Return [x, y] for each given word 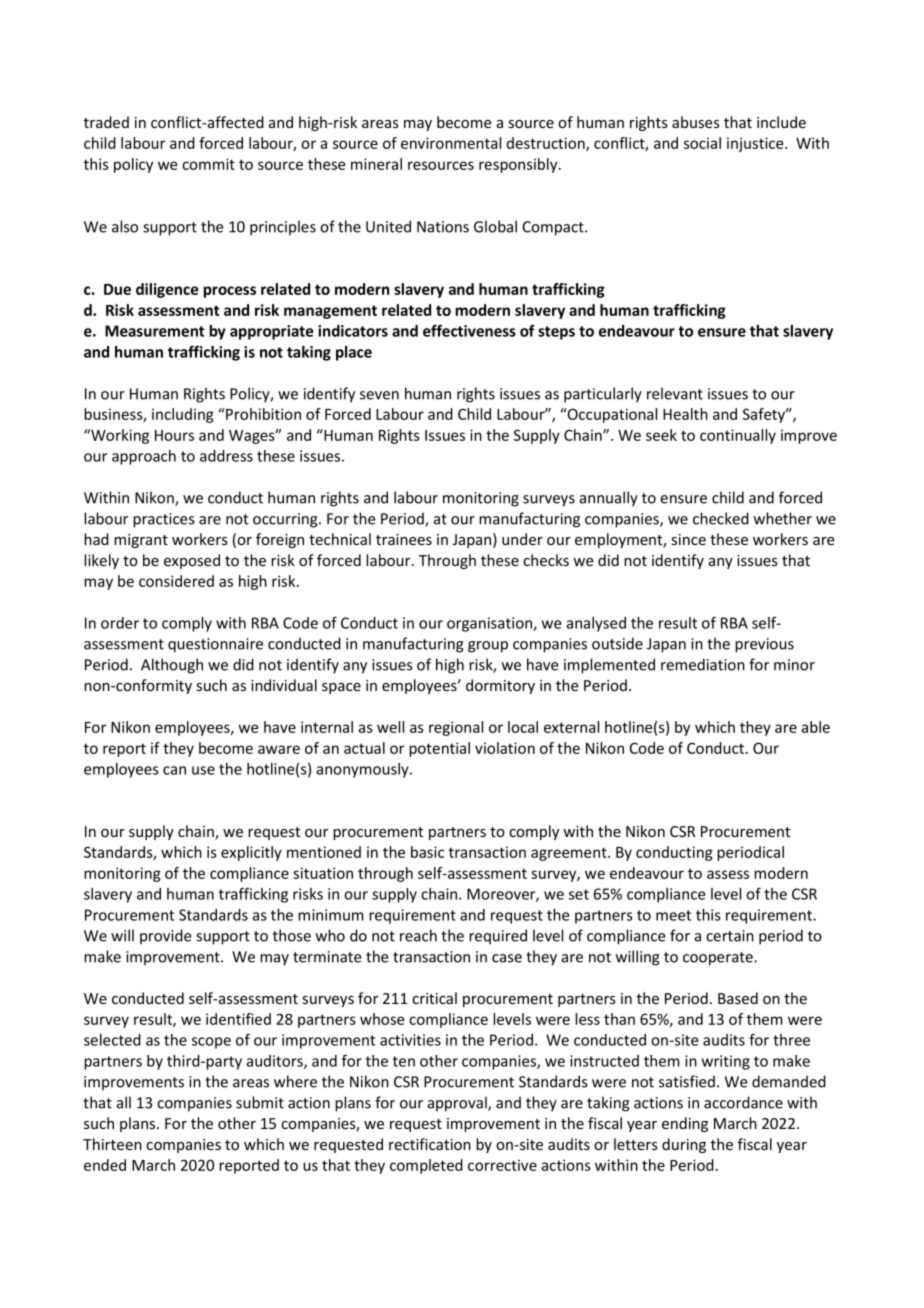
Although [172, 666]
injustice [756, 144]
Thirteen [112, 1144]
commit [208, 164]
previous [764, 645]
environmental [451, 143]
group [488, 647]
